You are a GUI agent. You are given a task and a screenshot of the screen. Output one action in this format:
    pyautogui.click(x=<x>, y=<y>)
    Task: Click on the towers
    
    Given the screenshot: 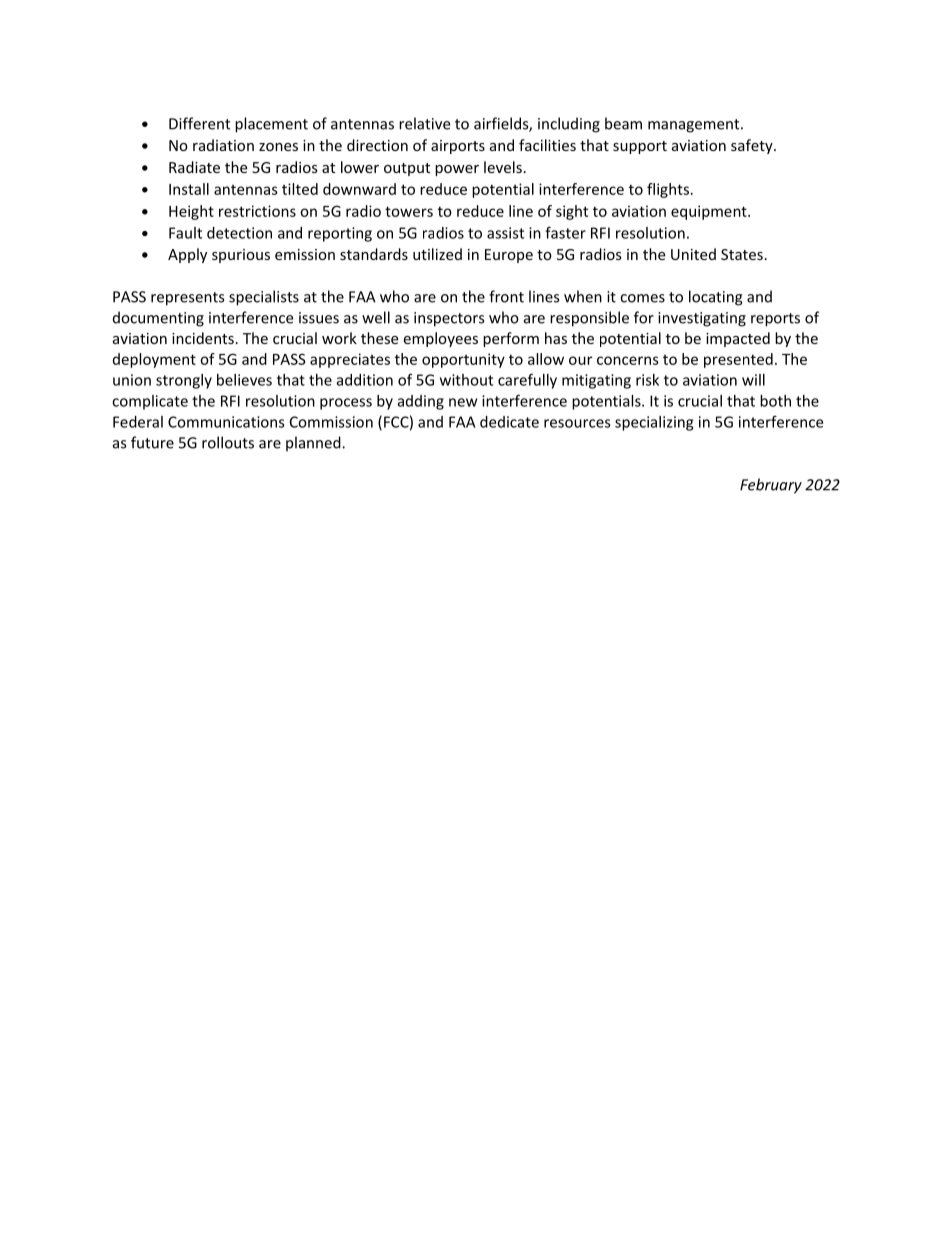 What is the action you would take?
    pyautogui.click(x=409, y=211)
